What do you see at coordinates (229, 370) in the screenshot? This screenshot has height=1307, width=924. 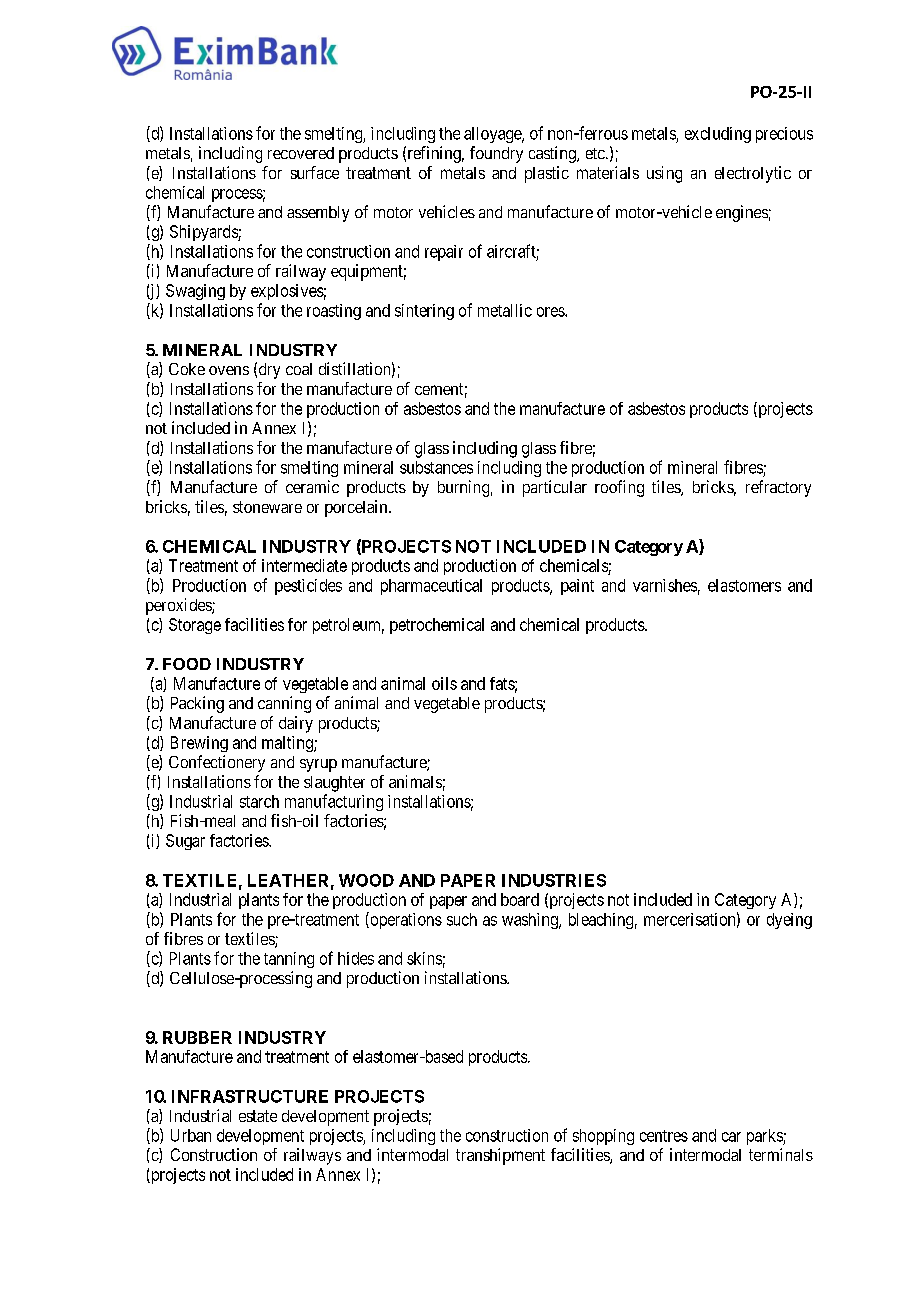 I see `ovens` at bounding box center [229, 370].
